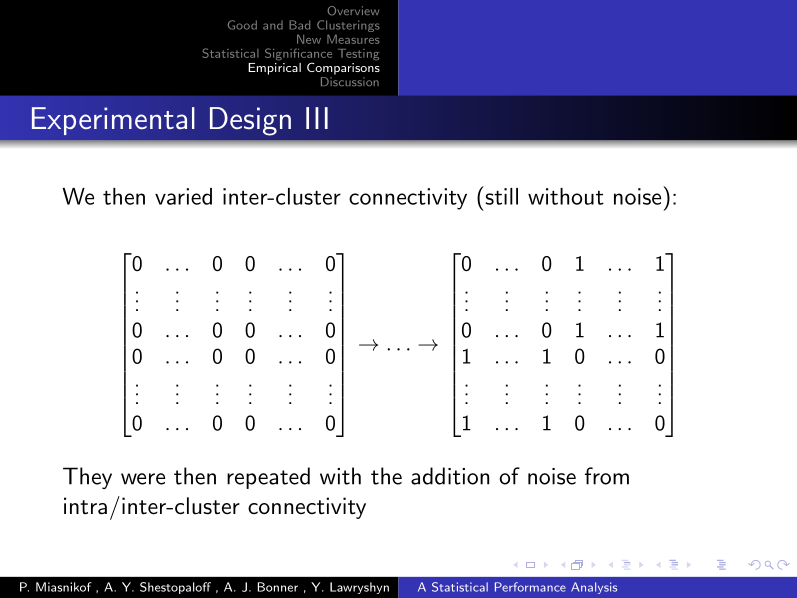 The image size is (797, 598). I want to click on Experimental, so click(113, 121).
